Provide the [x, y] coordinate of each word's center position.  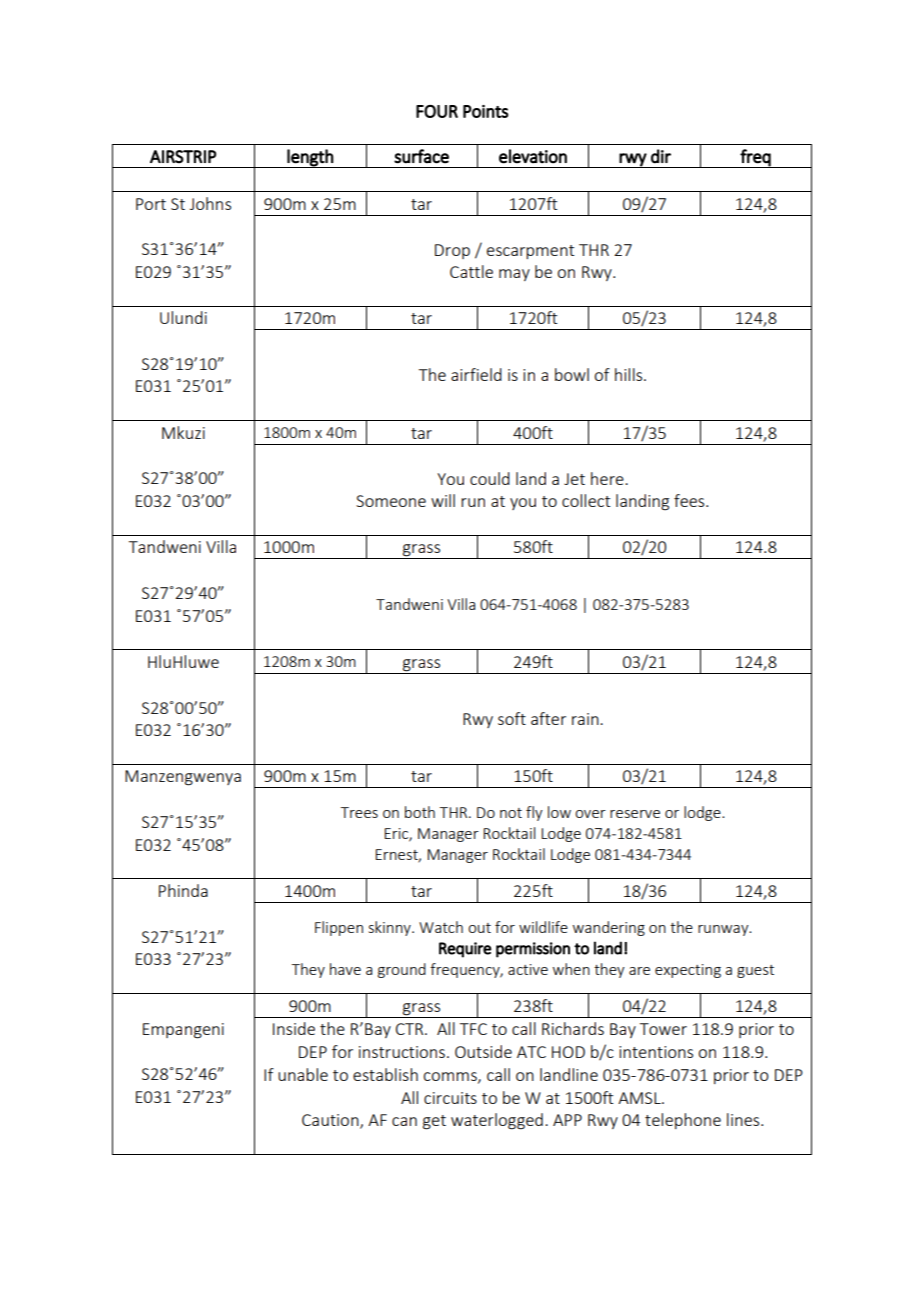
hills [630, 374]
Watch [441, 927]
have [345, 969]
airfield [476, 374]
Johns [210, 203]
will [443, 500]
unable [303, 1074]
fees [690, 500]
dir [661, 156]
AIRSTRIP [183, 157]
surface [421, 156]
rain [586, 719]
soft [512, 718]
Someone [391, 501]
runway [724, 930]
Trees [359, 812]
